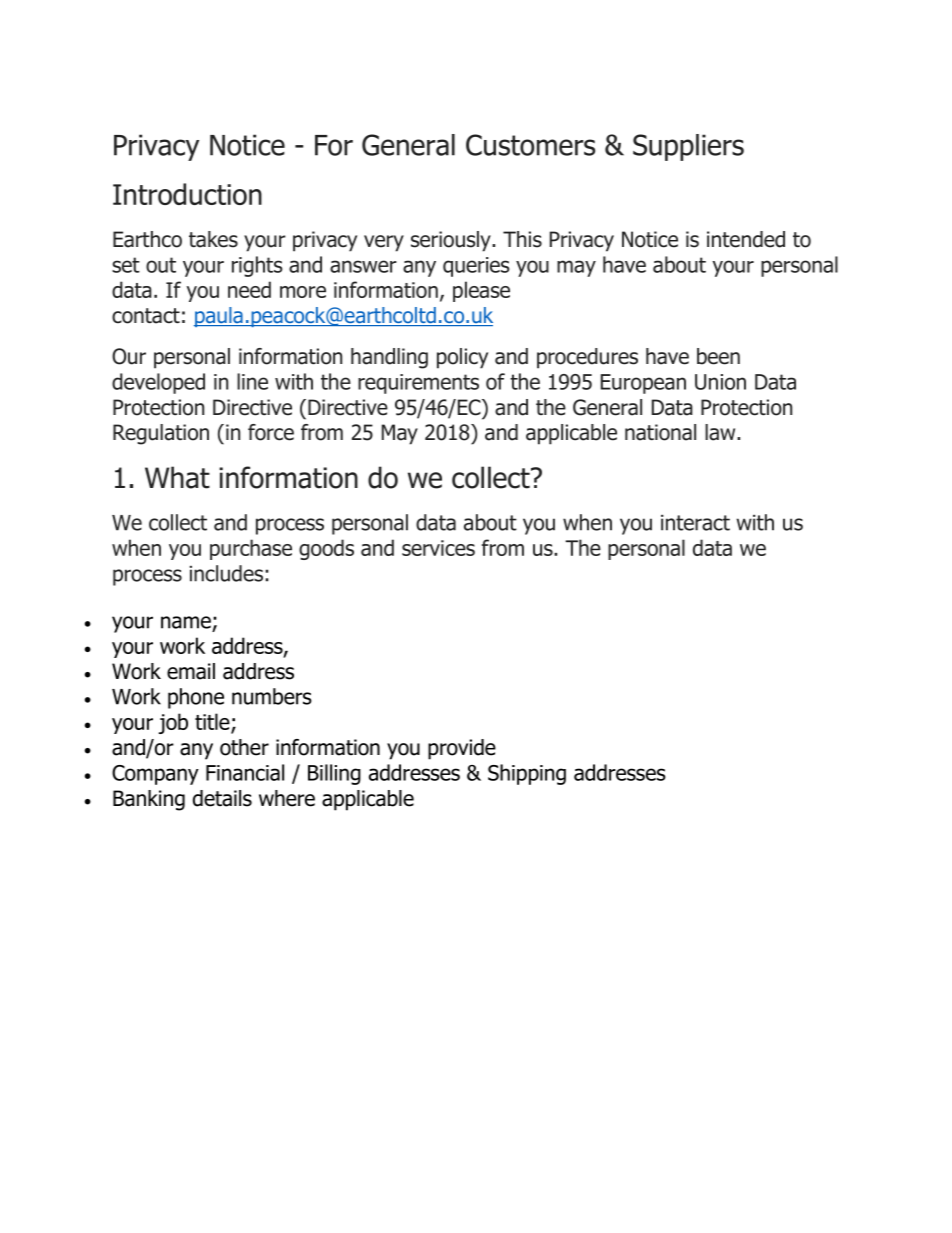 Image resolution: width=952 pixels, height=1233 pixels. I want to click on Customers, so click(530, 145).
